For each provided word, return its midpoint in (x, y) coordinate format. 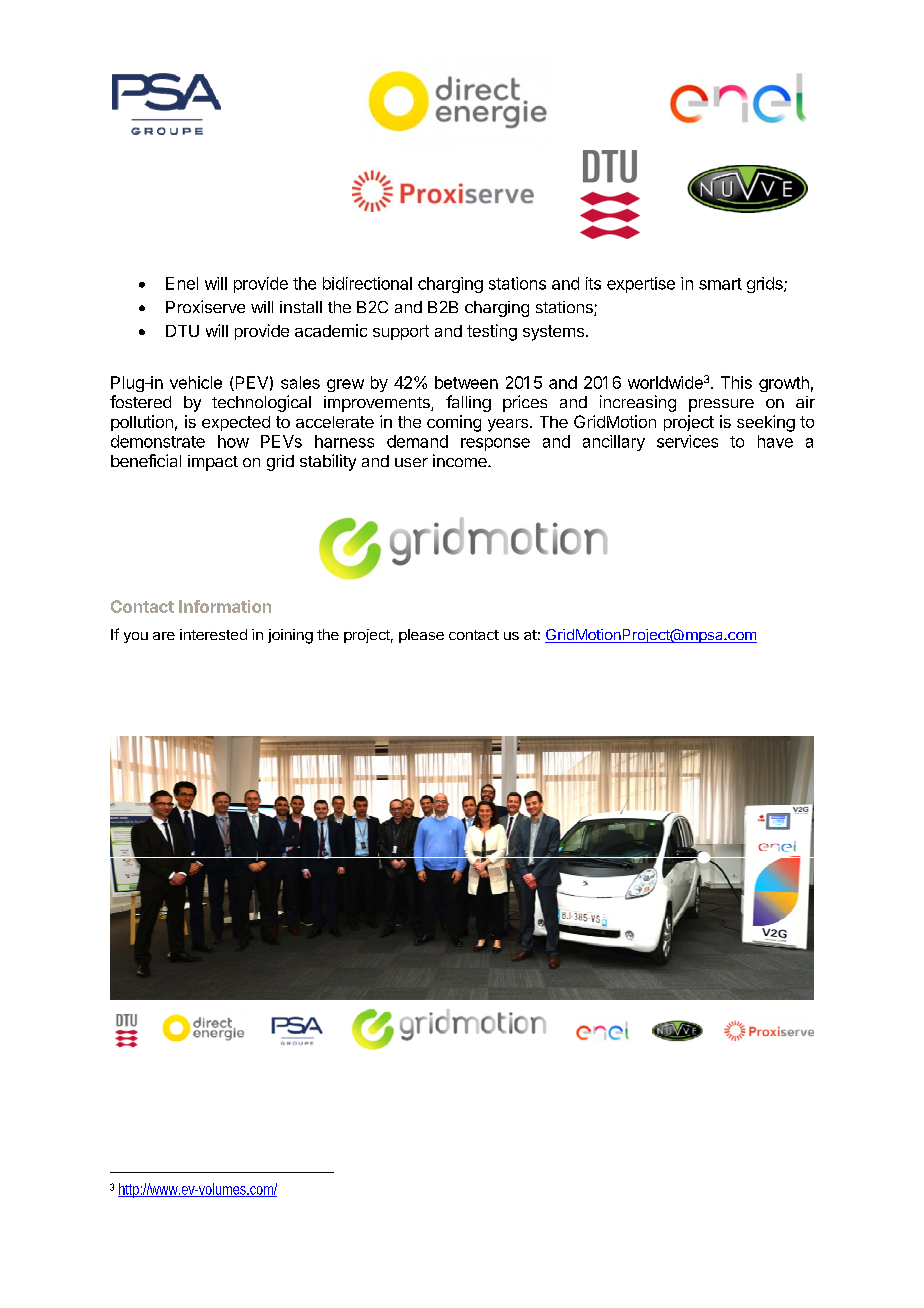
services (687, 441)
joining (290, 636)
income (461, 460)
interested (213, 634)
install (301, 307)
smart (720, 284)
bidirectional (367, 283)
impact (213, 463)
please (421, 636)
